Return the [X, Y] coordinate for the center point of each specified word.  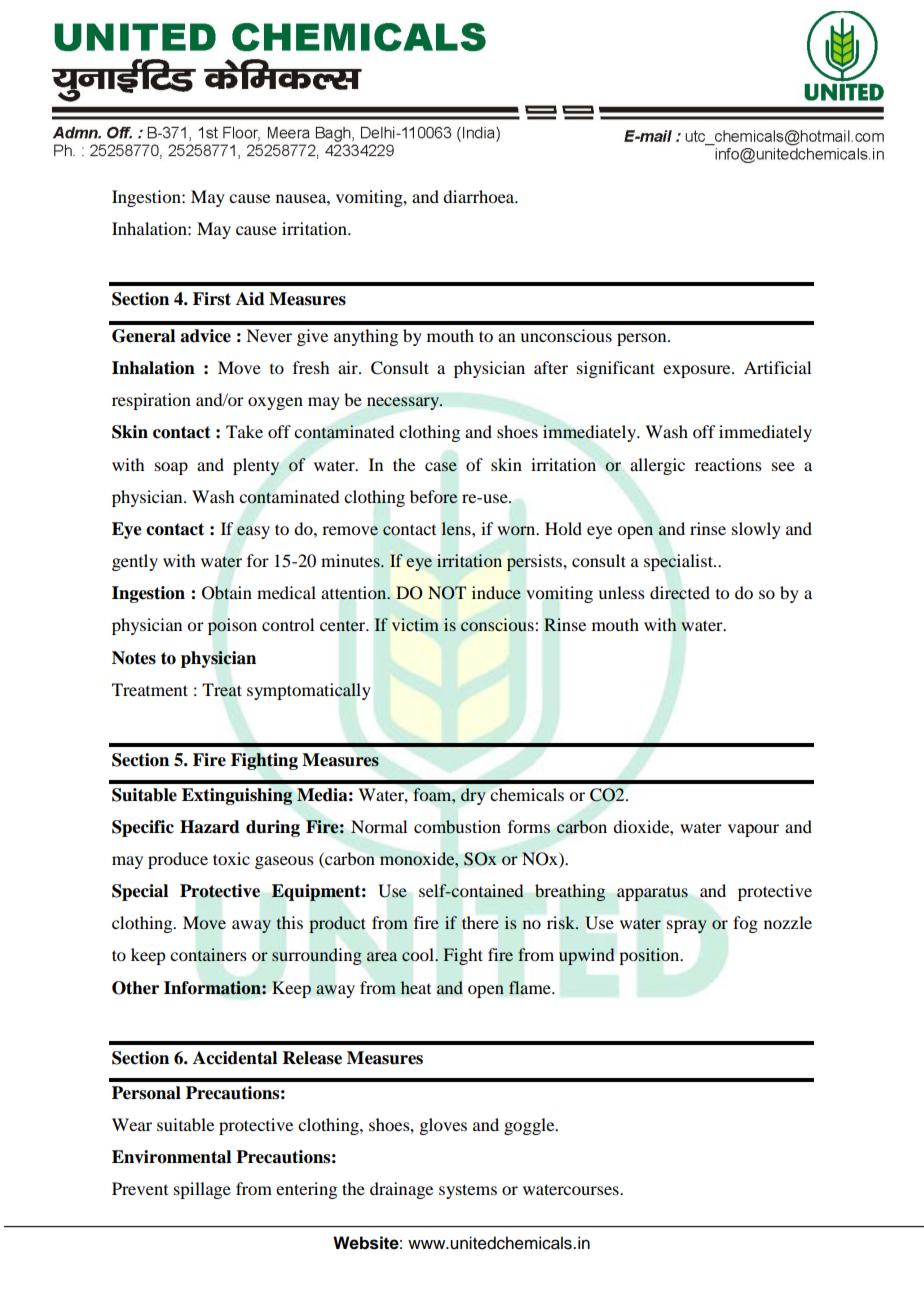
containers [208, 955]
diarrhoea [480, 196]
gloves [443, 1126]
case [441, 466]
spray [687, 926]
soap [171, 468]
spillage [202, 1190]
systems [468, 1191]
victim [415, 624]
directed [680, 593]
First [212, 299]
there [480, 922]
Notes [134, 658]
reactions [728, 464]
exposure [698, 371]
